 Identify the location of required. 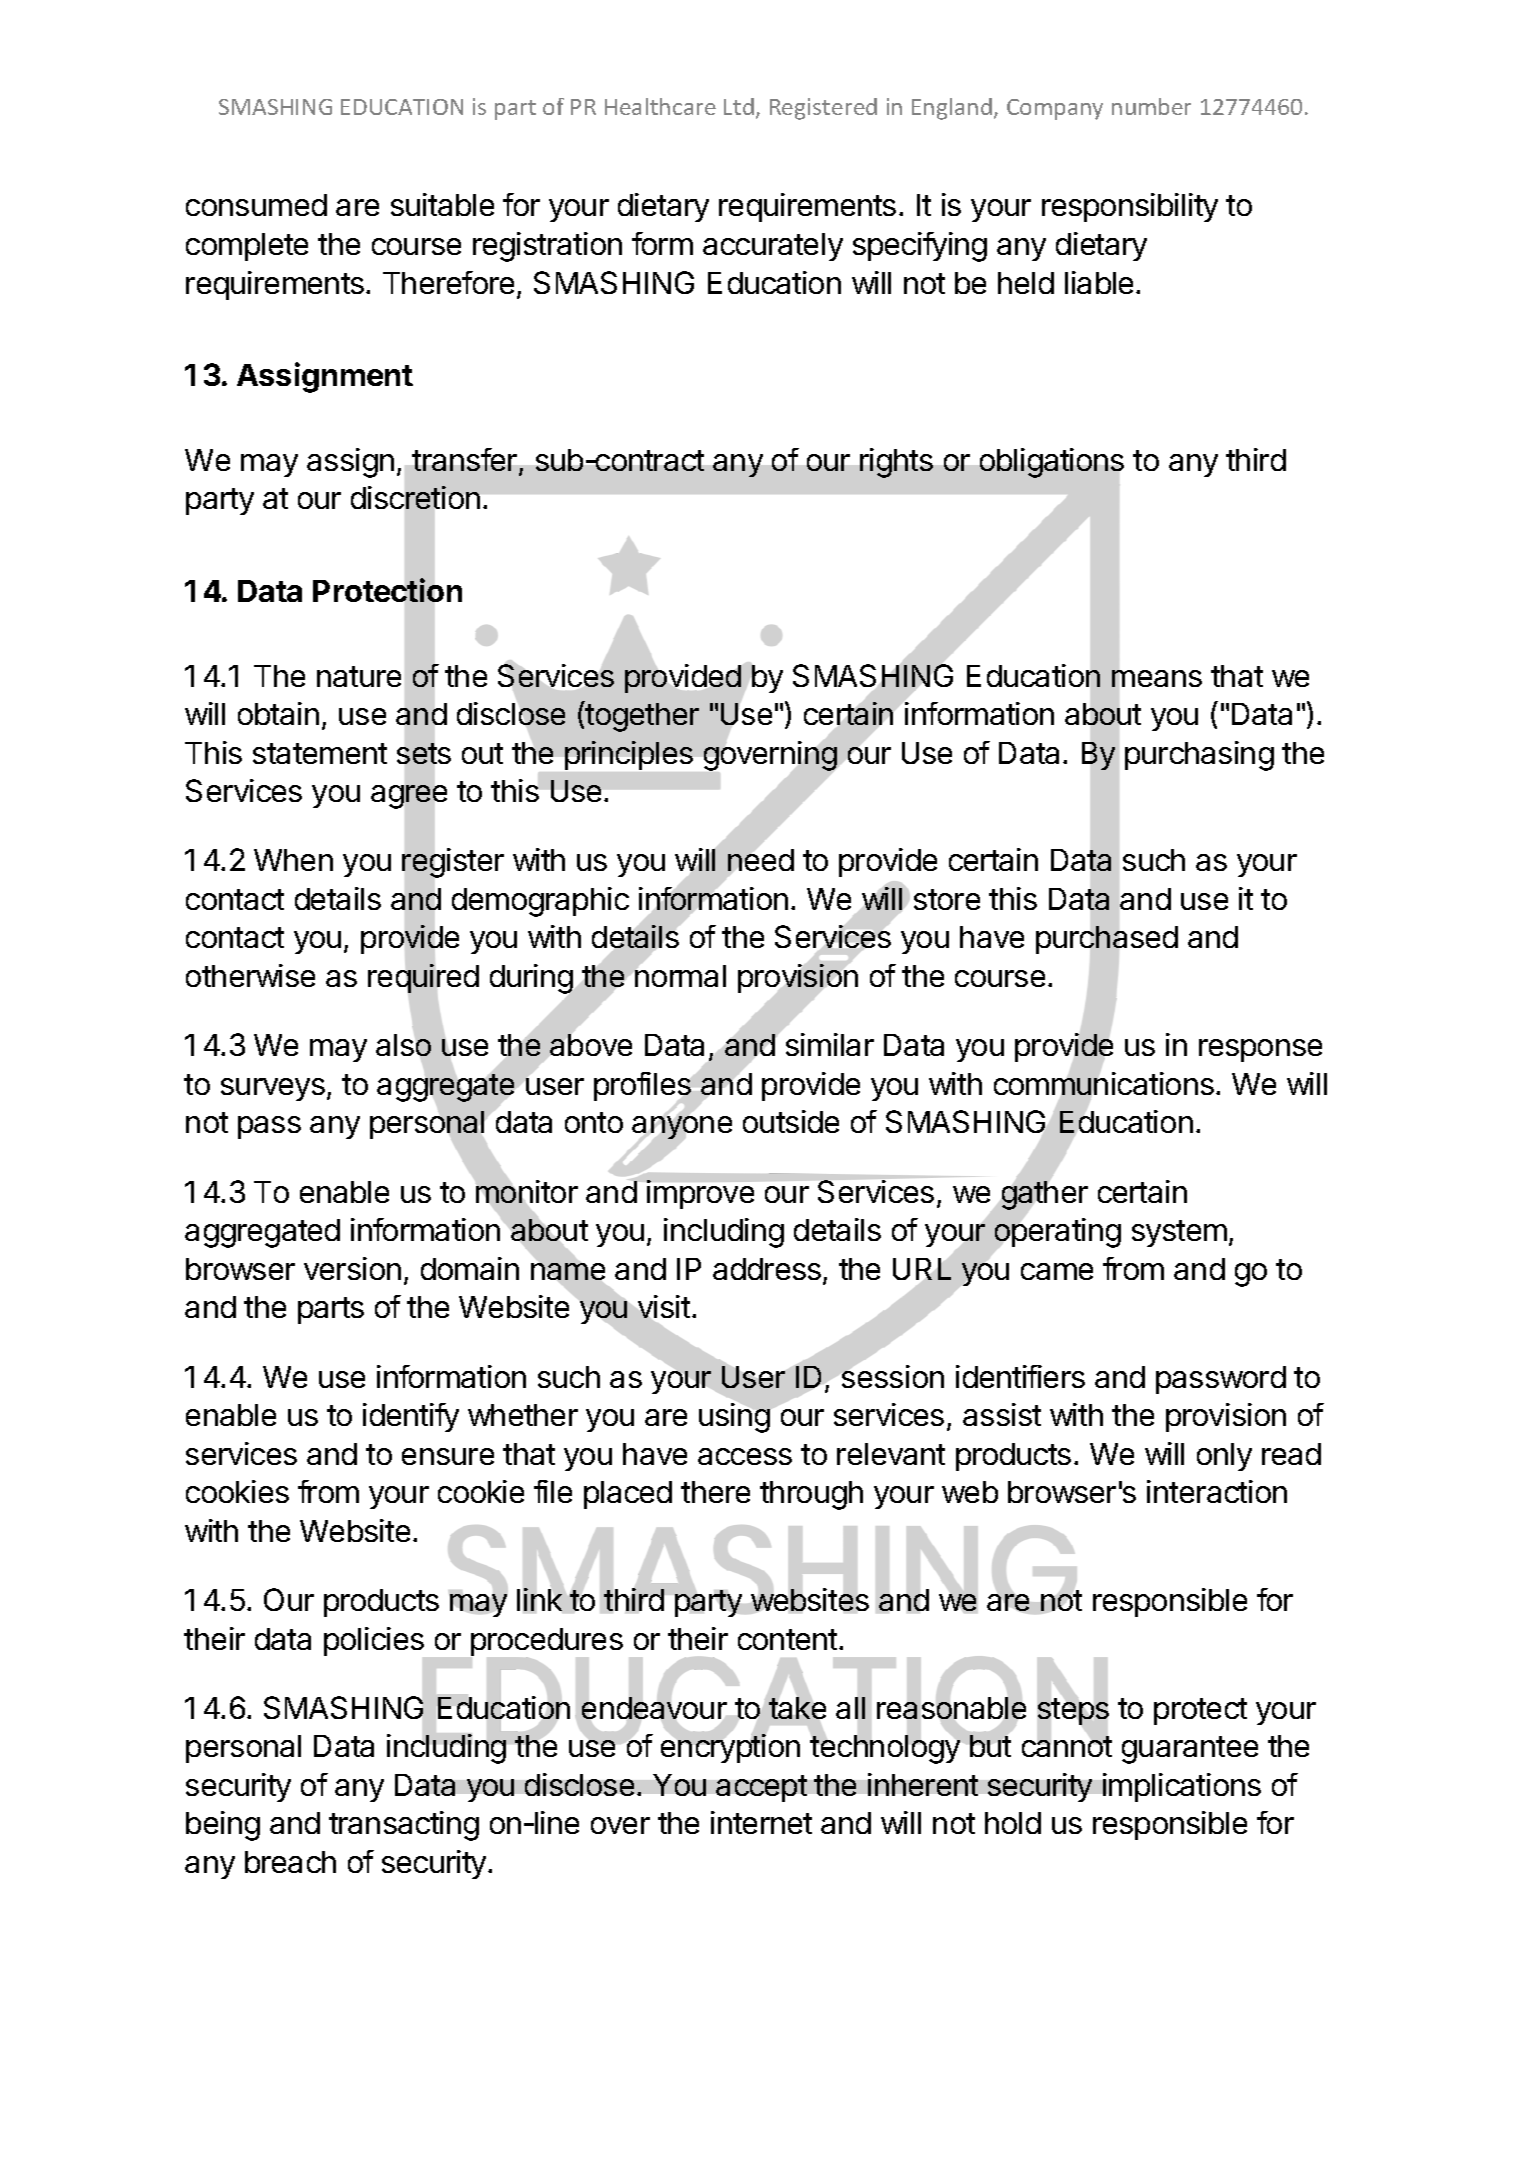
(423, 978).
